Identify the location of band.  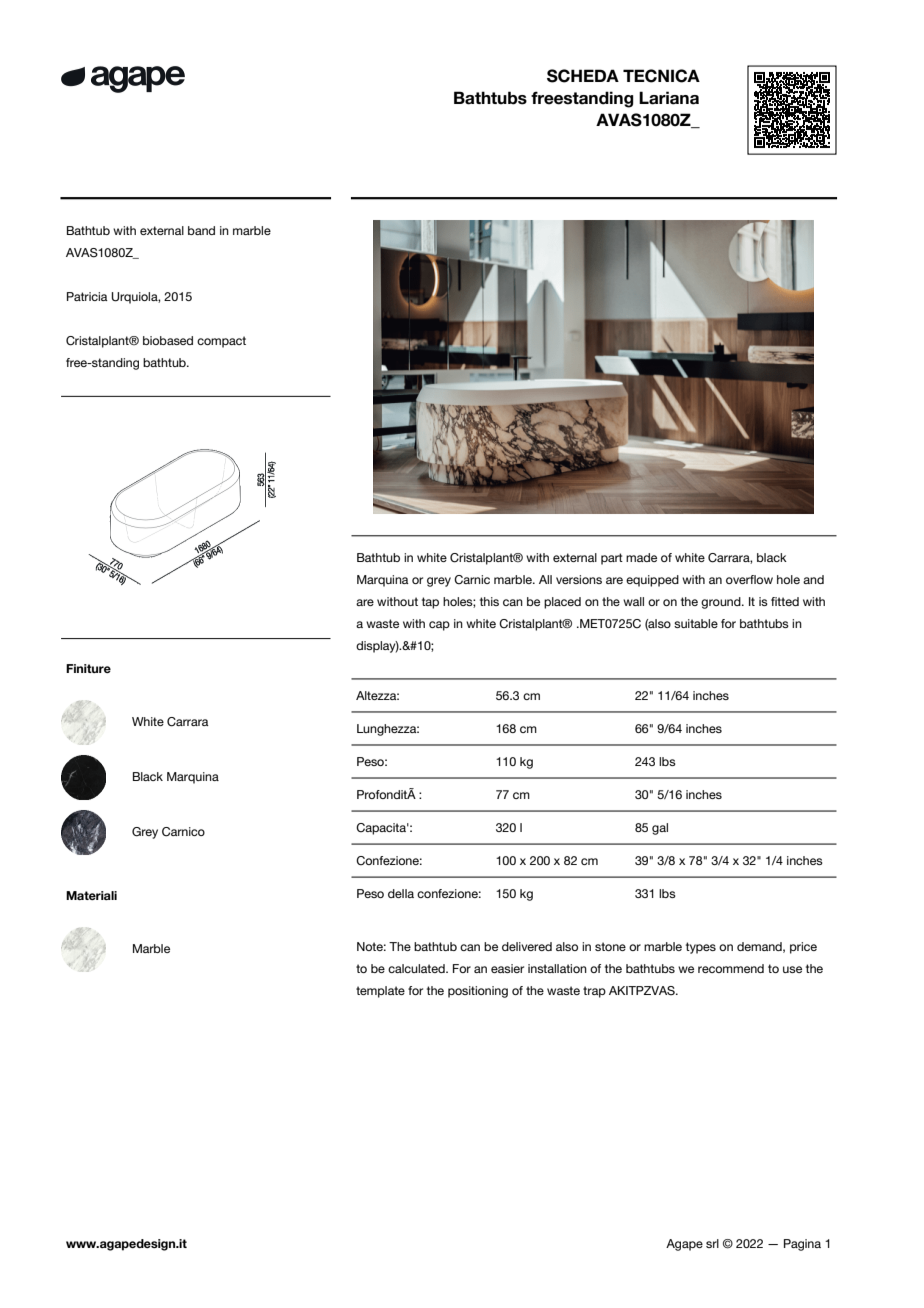
(201, 230).
